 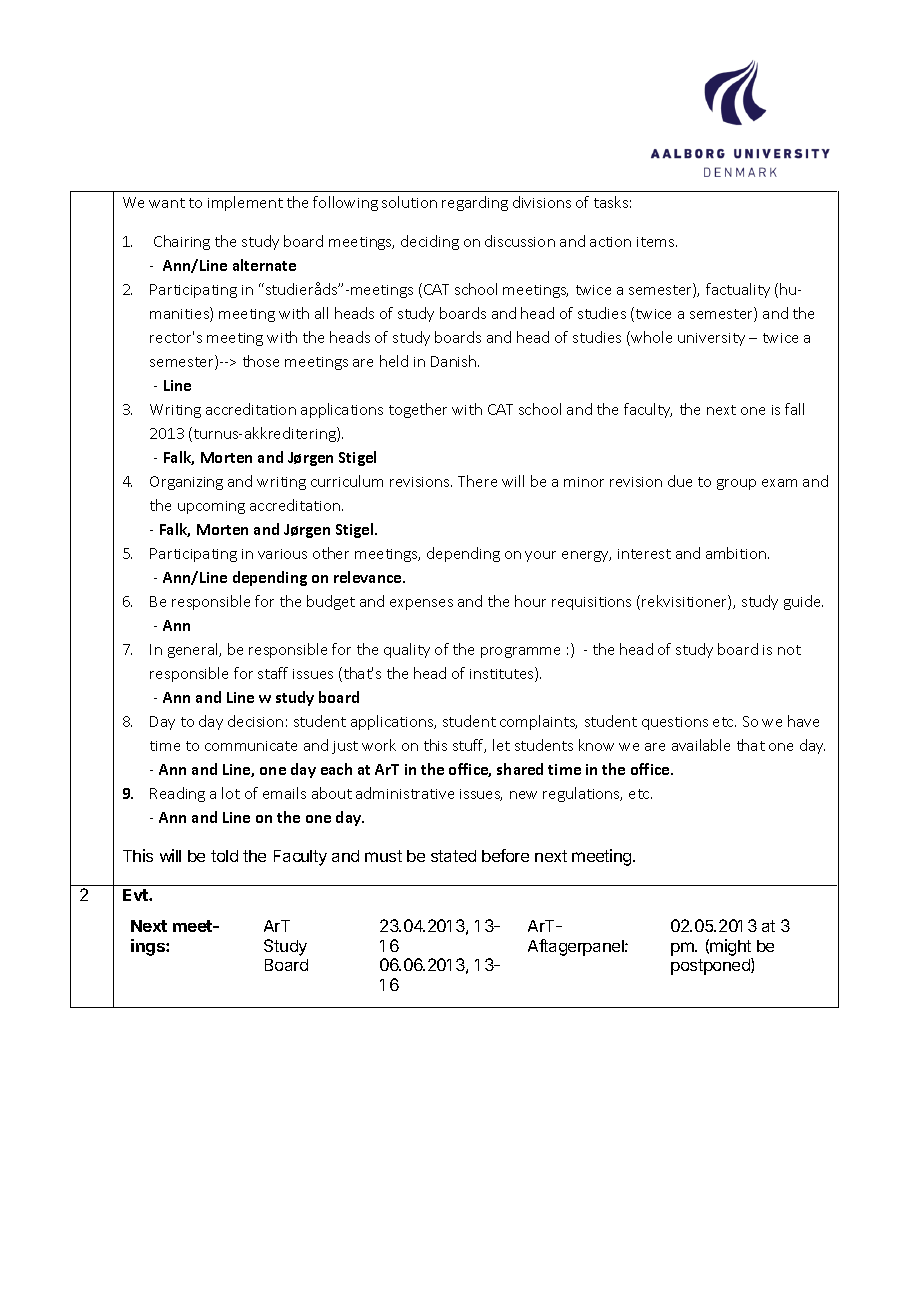 I want to click on items, so click(x=657, y=242).
